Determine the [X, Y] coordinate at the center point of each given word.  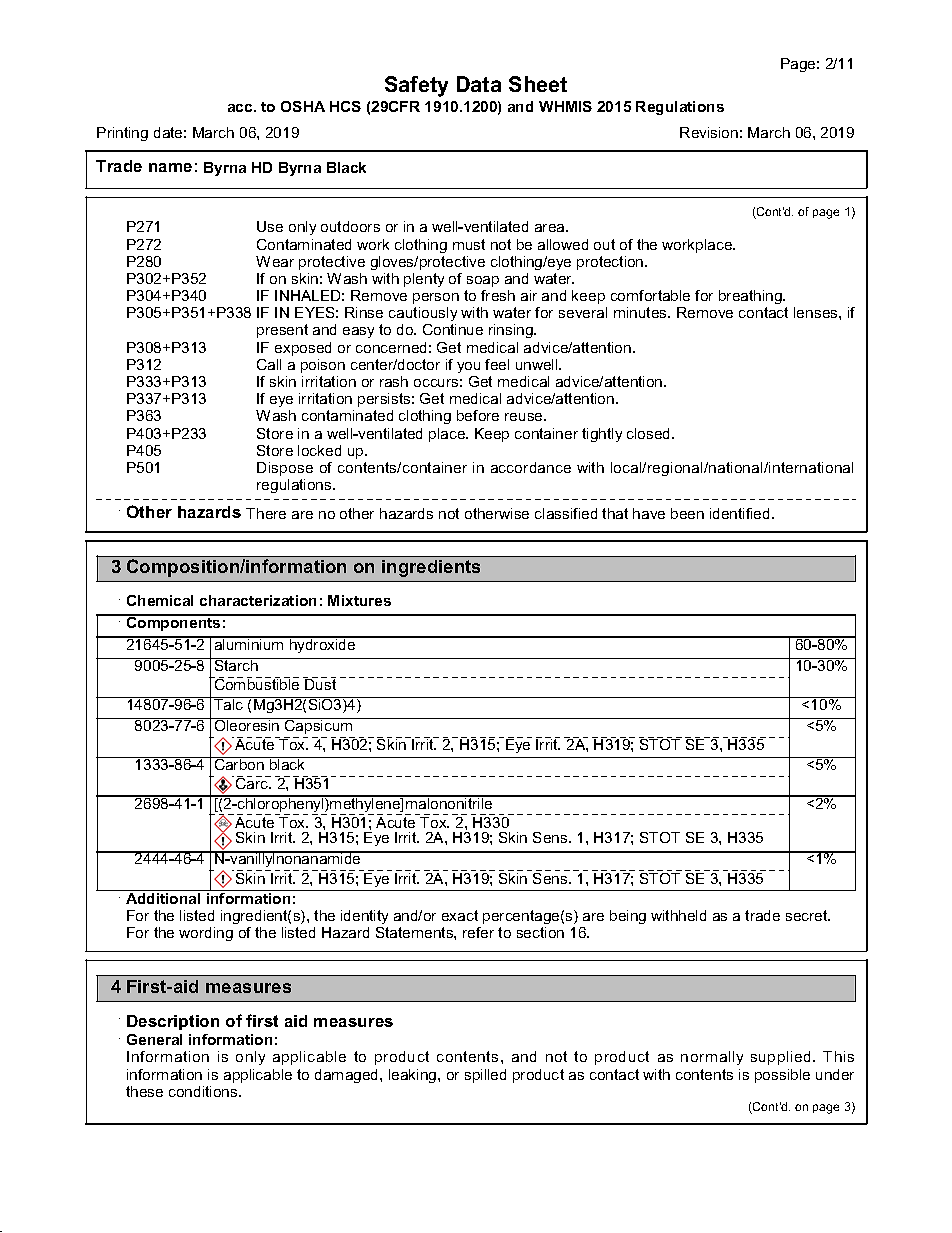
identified [739, 513]
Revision [709, 132]
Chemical [160, 600]
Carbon [239, 763]
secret [808, 915]
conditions [204, 1091]
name [170, 167]
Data [479, 84]
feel [497, 364]
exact [460, 915]
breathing [751, 297]
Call [269, 364]
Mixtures [359, 600]
